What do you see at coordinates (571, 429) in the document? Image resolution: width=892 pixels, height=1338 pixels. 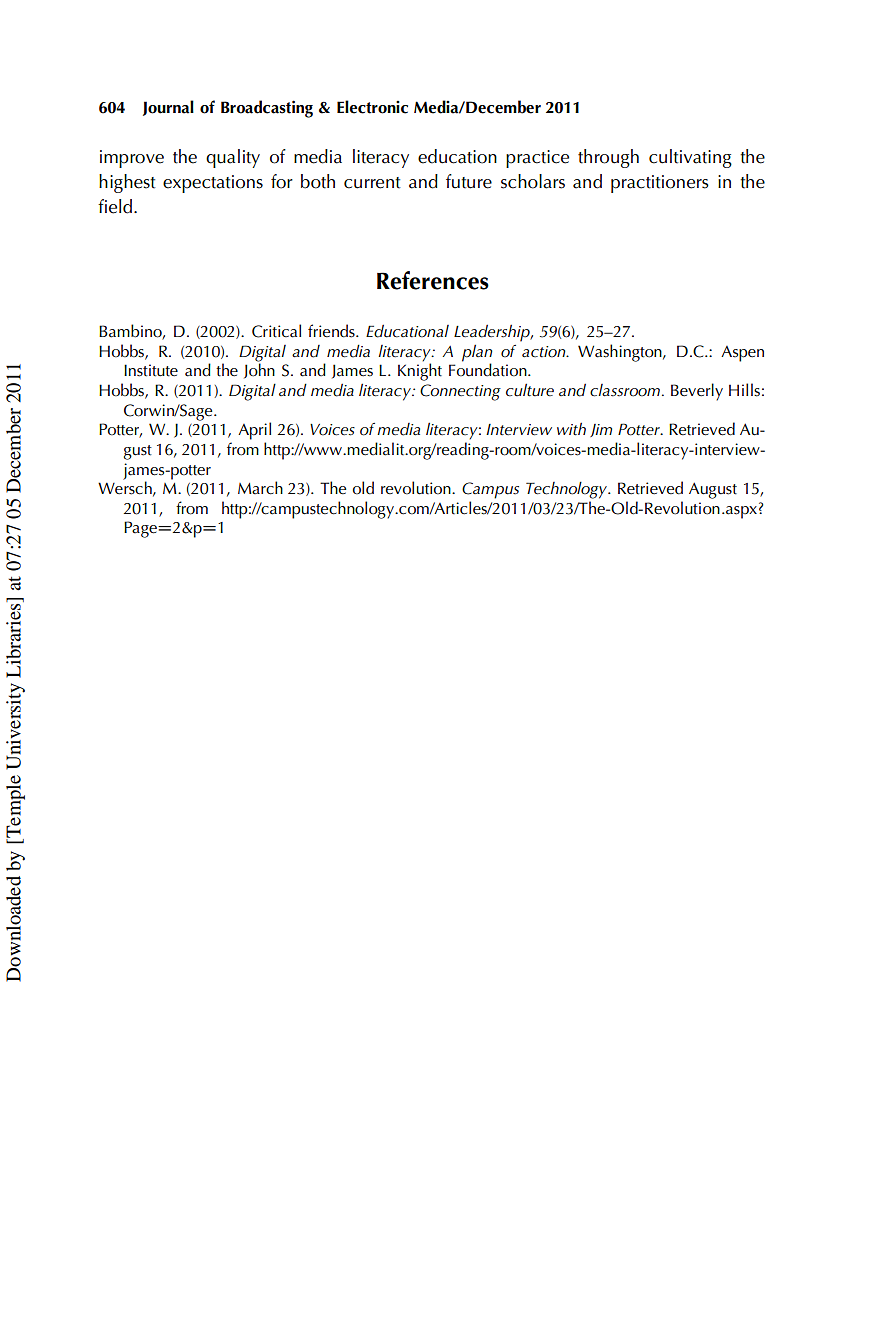 I see `with` at bounding box center [571, 429].
